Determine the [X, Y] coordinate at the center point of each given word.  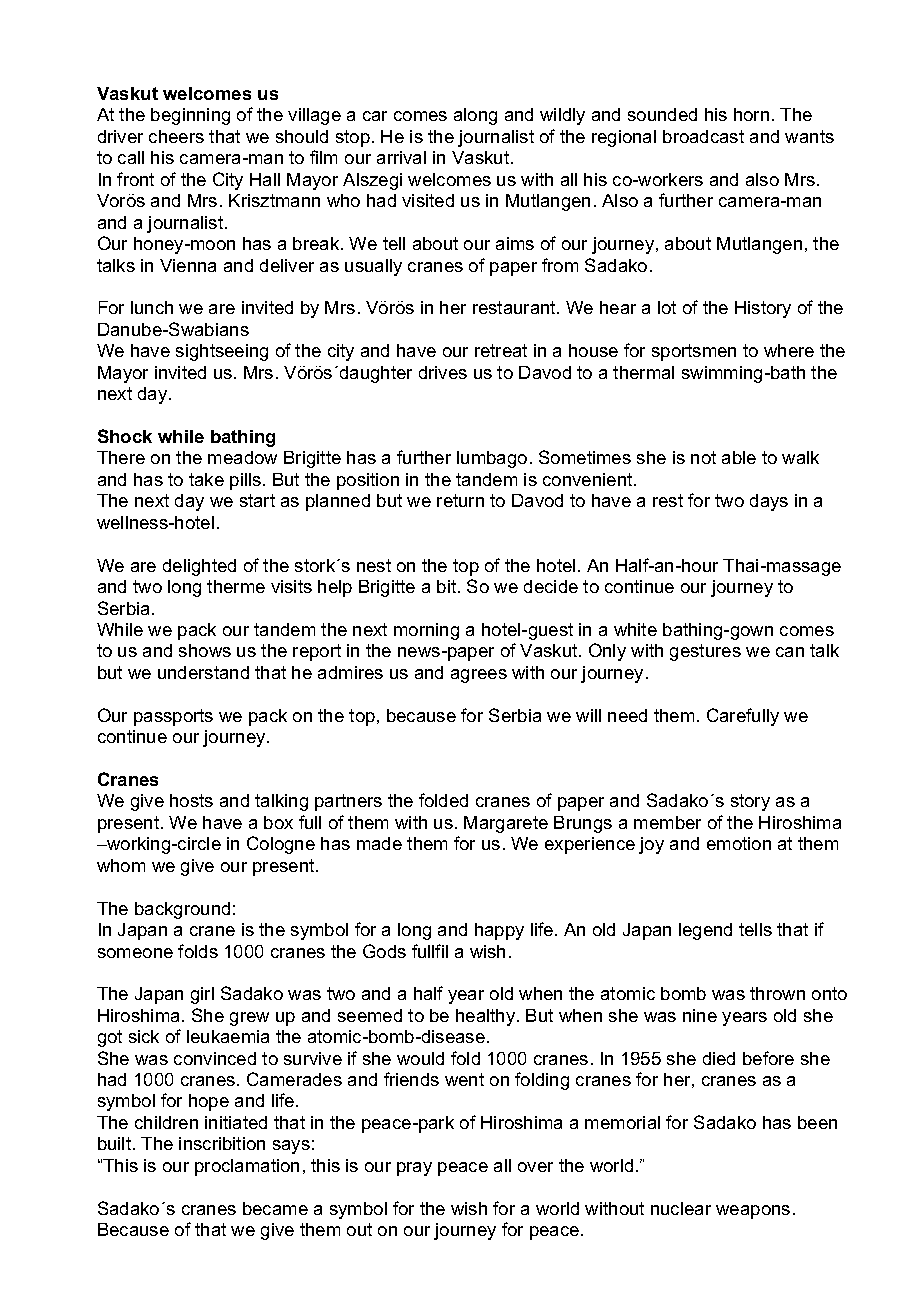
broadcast [703, 136]
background [182, 910]
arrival [401, 157]
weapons [753, 1212]
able [739, 457]
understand [203, 672]
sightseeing [222, 352]
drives [443, 372]
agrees [479, 676]
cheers [176, 136]
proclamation [247, 1167]
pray [414, 1169]
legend [705, 931]
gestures [705, 652]
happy [499, 931]
